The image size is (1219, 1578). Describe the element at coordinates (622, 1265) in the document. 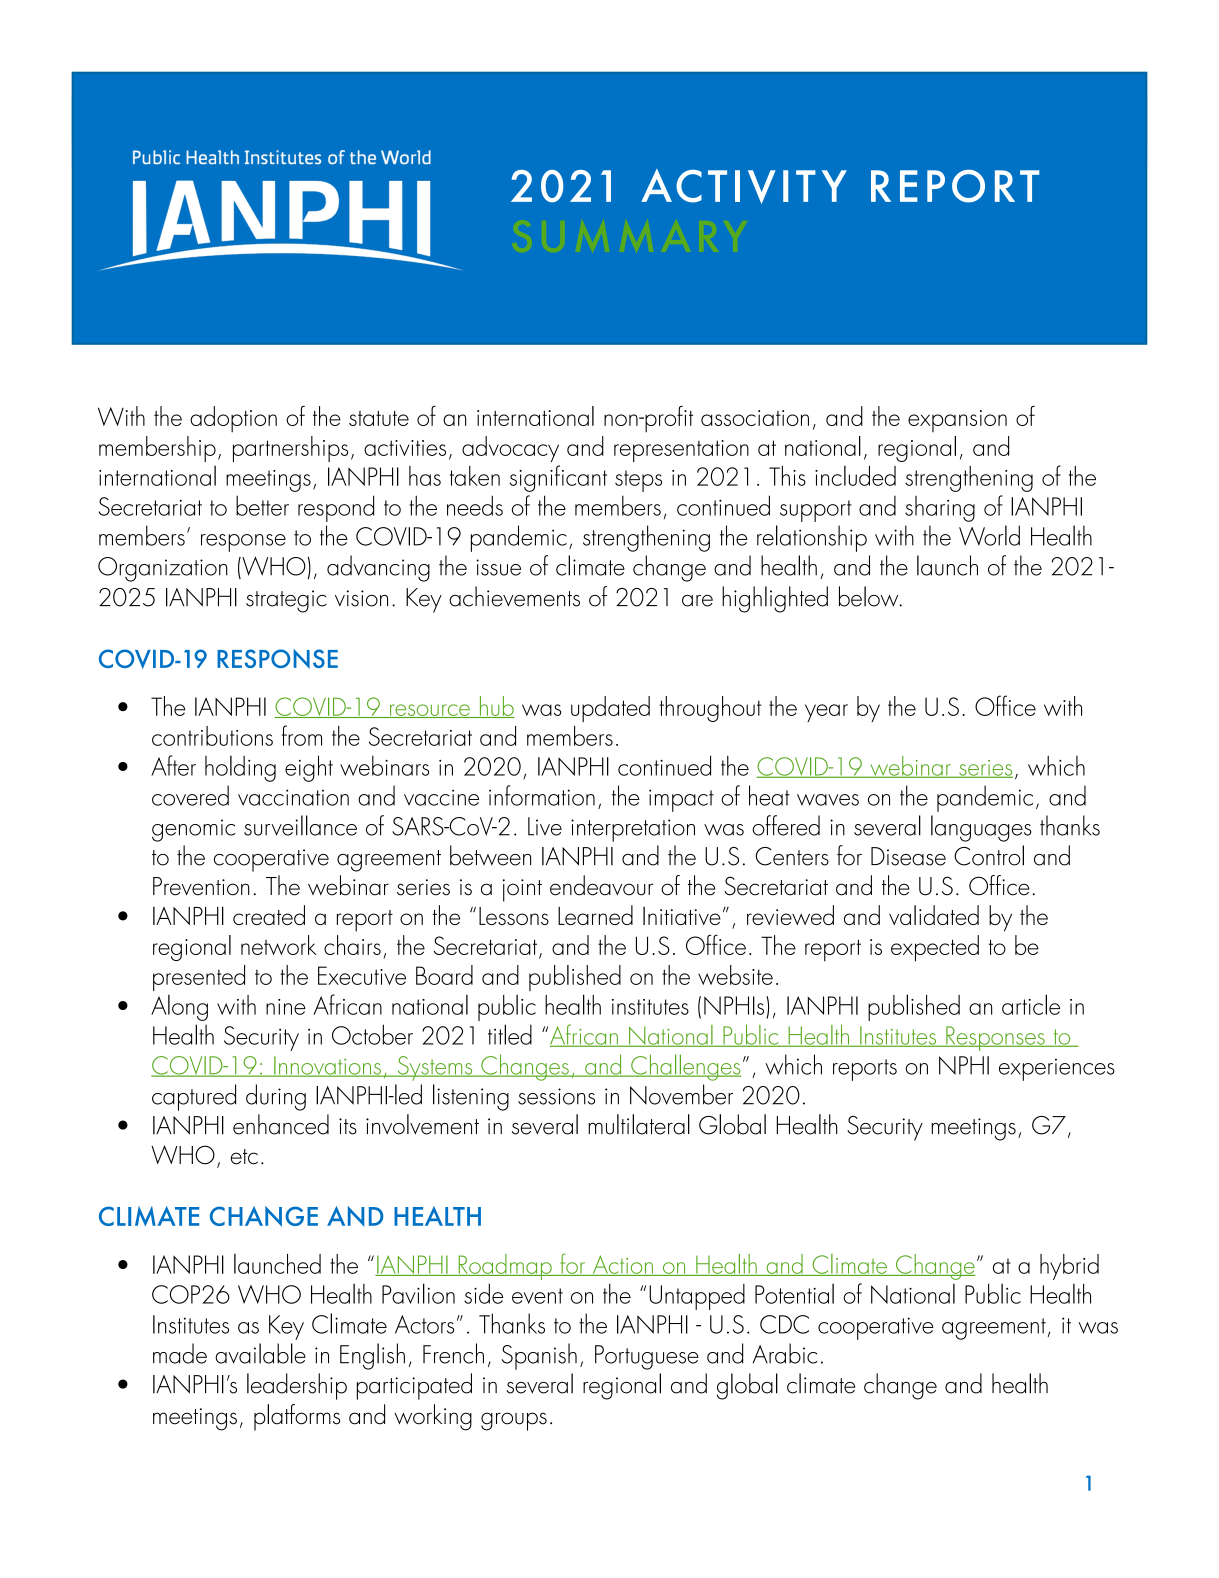

I see `Action` at that location.
